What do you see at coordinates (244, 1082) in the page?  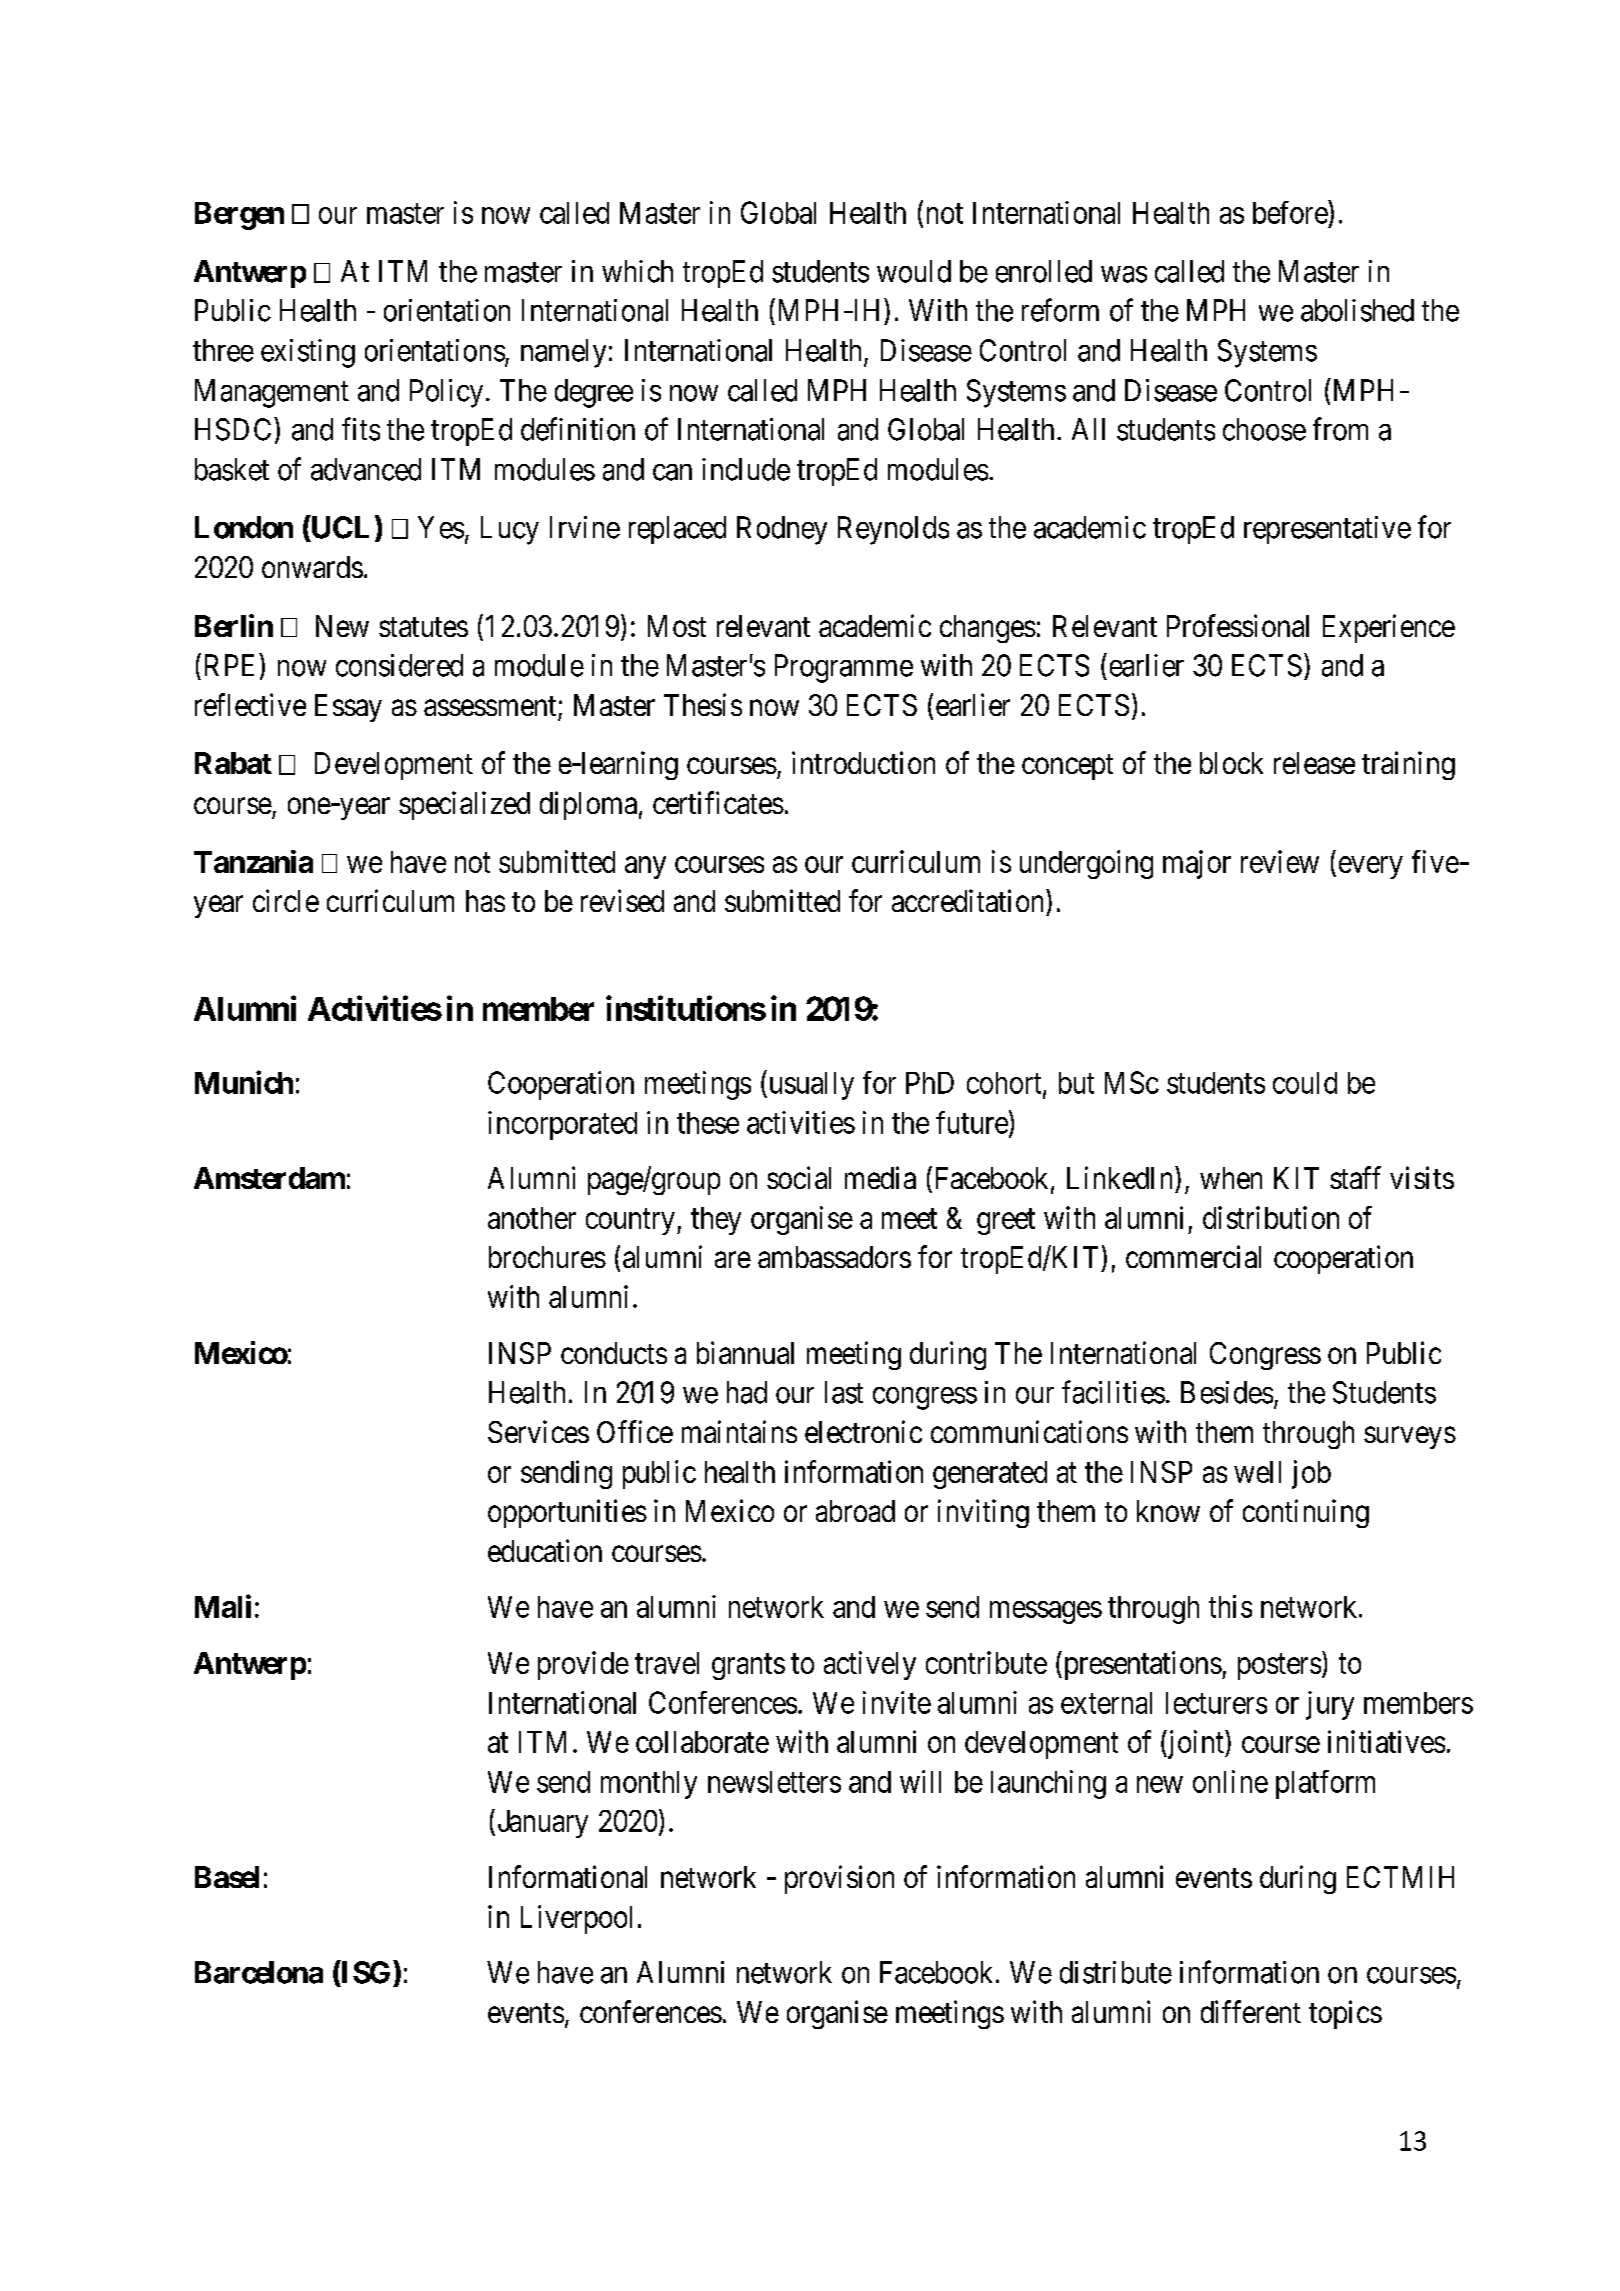 I see `Munich` at bounding box center [244, 1082].
